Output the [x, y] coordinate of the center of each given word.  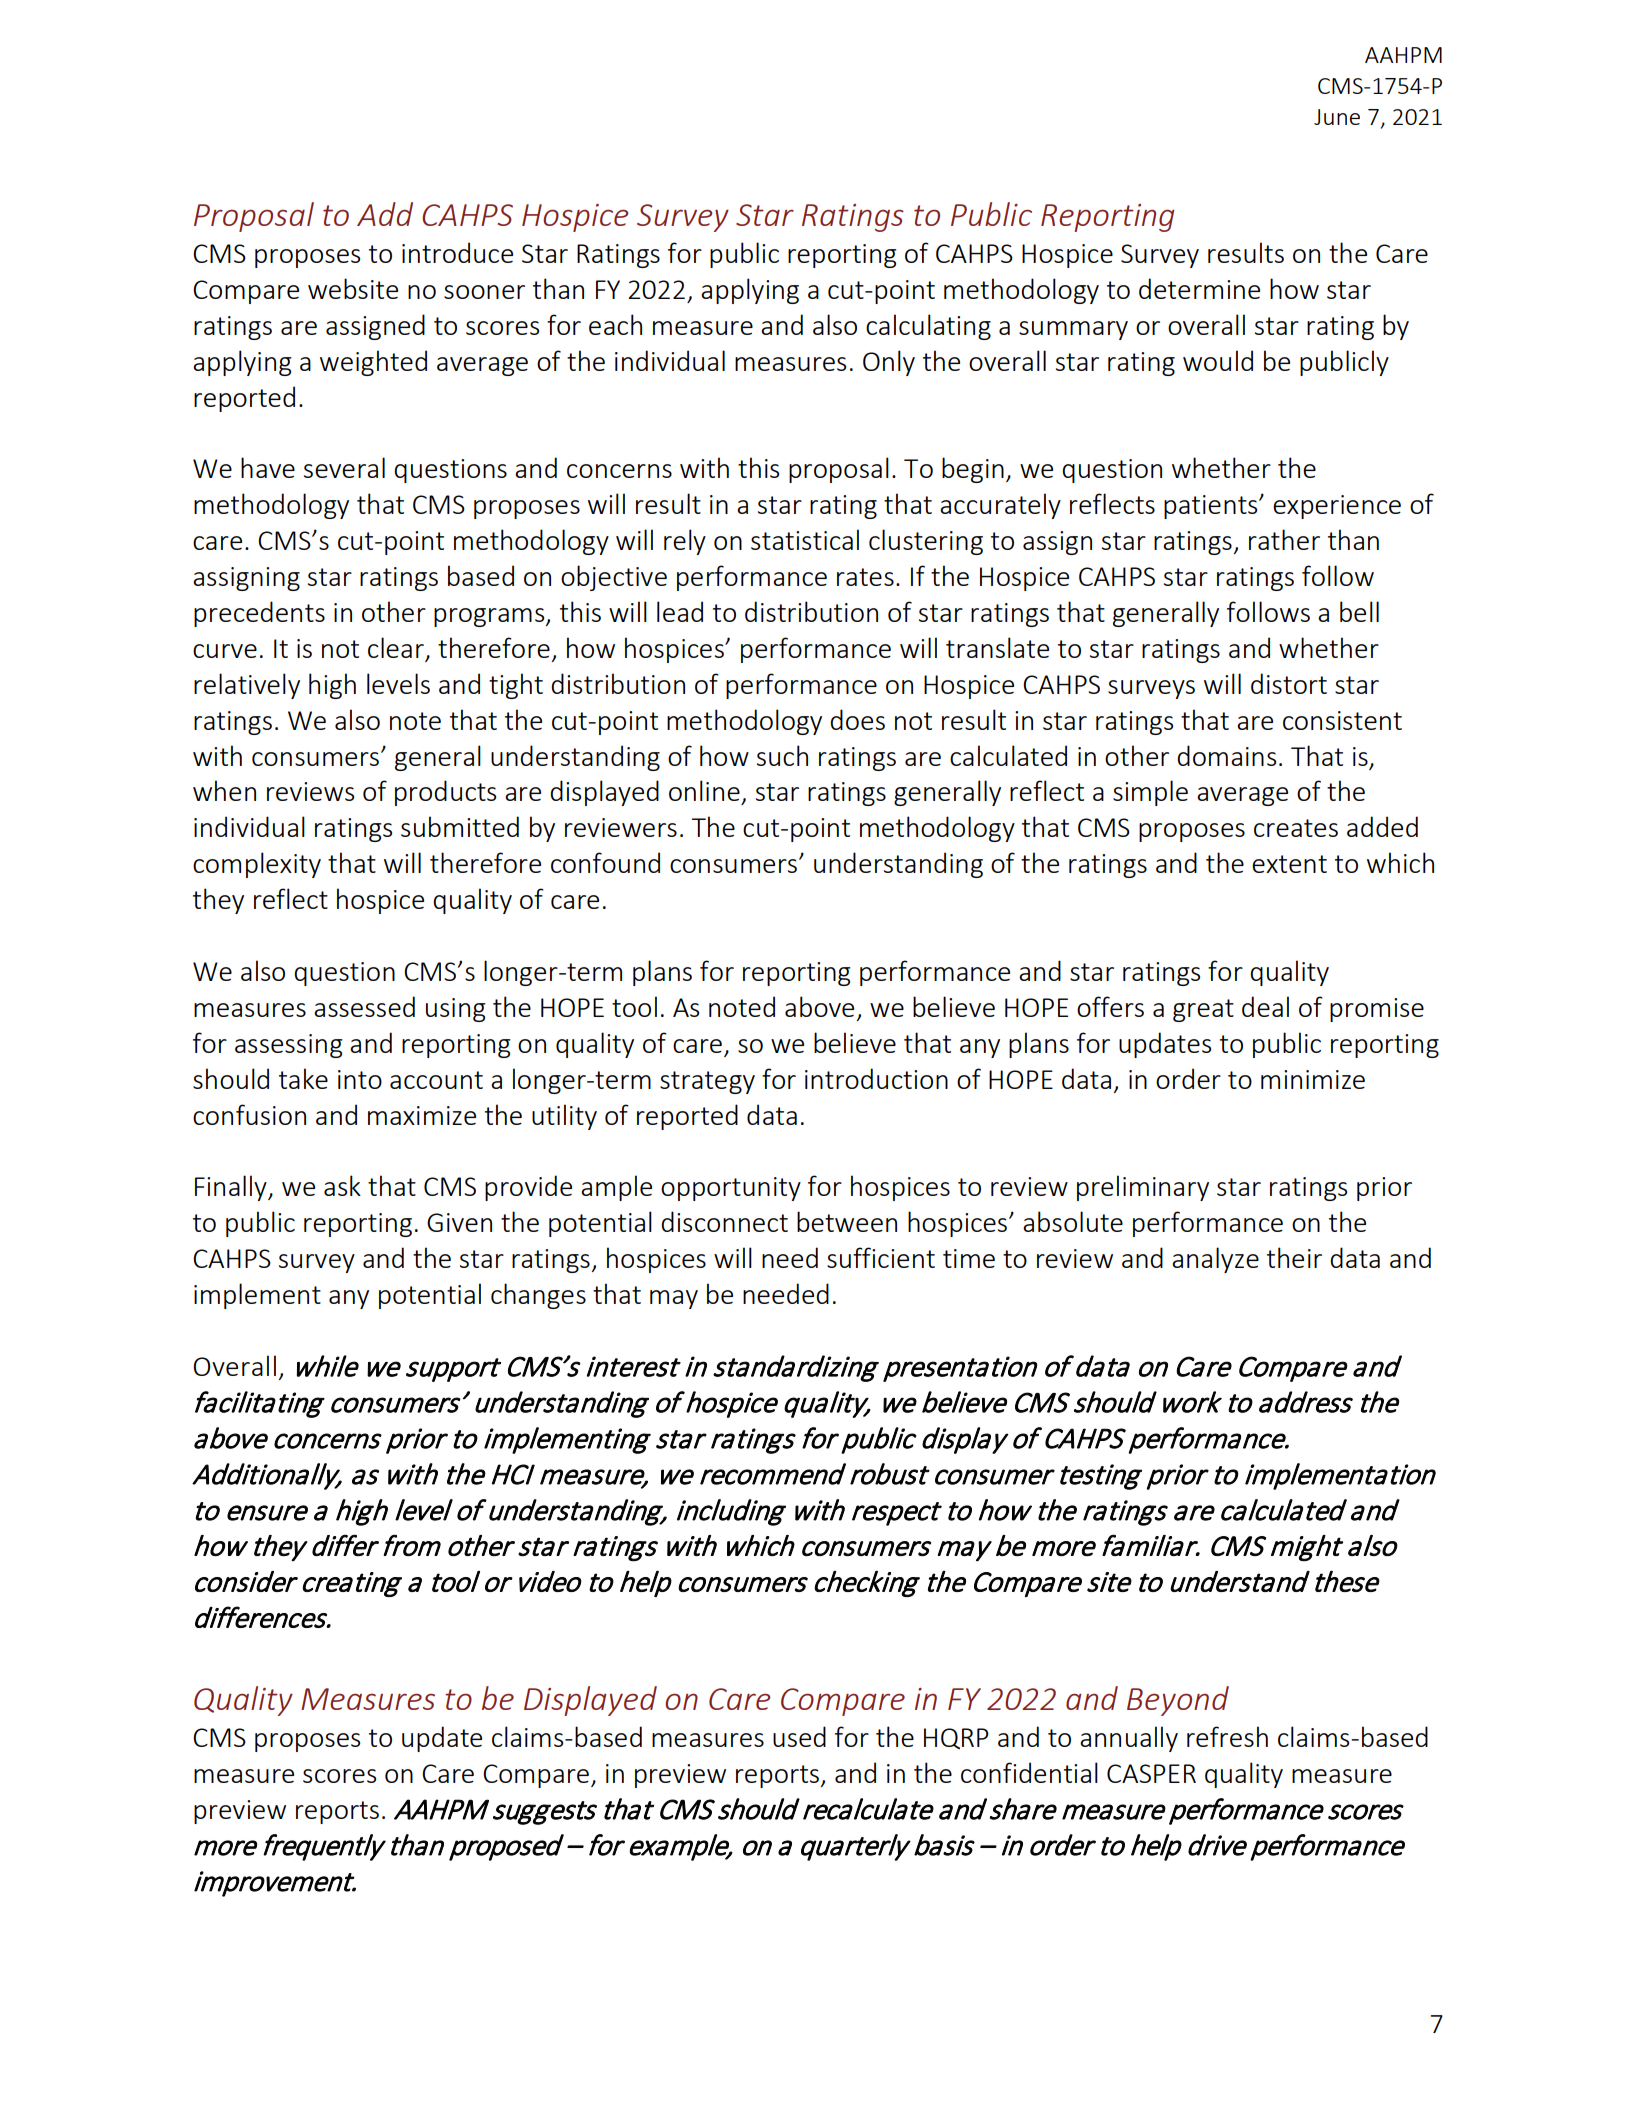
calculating [928, 327]
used [799, 1736]
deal [1265, 1006]
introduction [876, 1078]
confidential [1029, 1772]
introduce [457, 252]
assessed [364, 1006]
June [1337, 117]
